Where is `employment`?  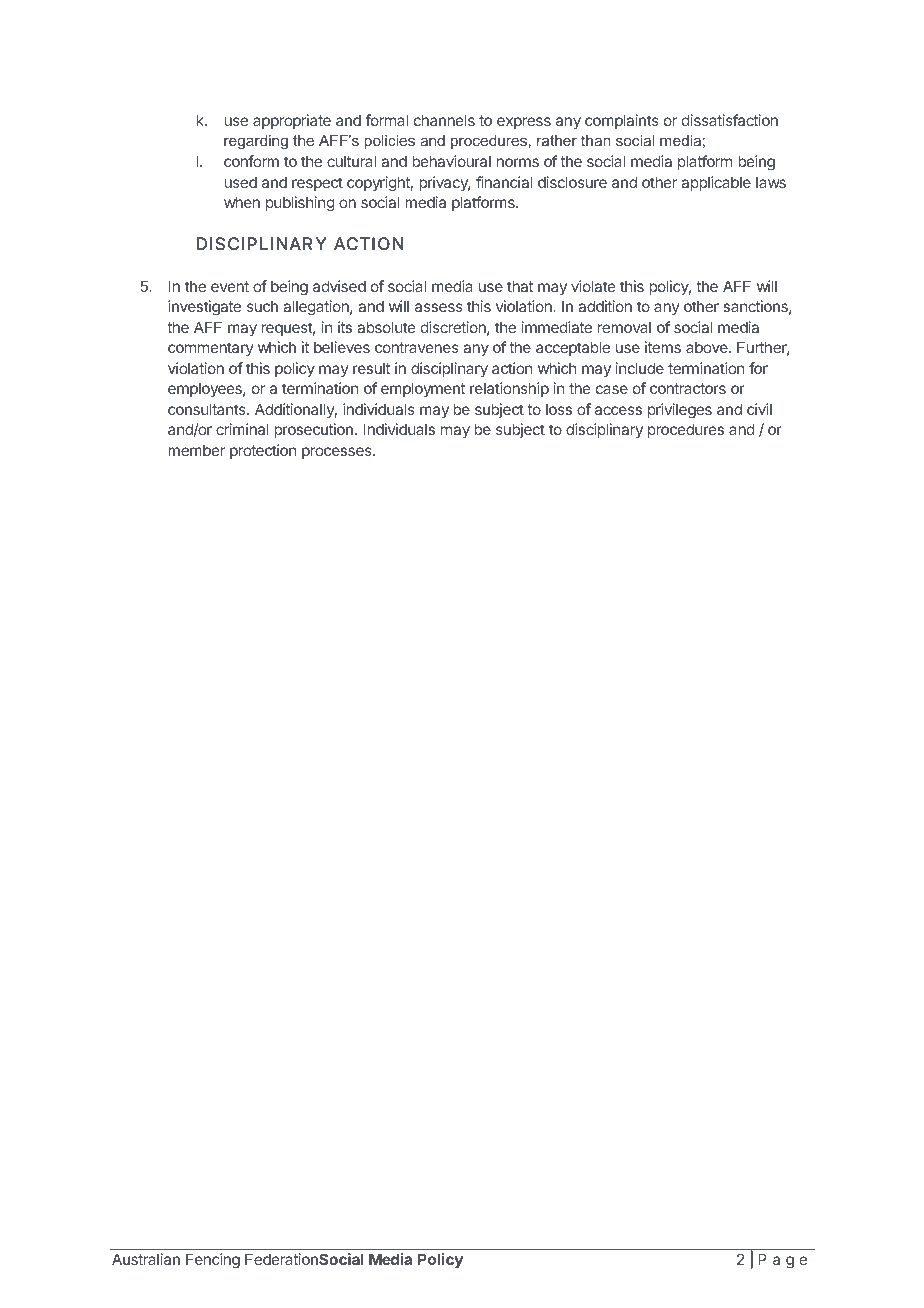
employment is located at coordinates (423, 389).
